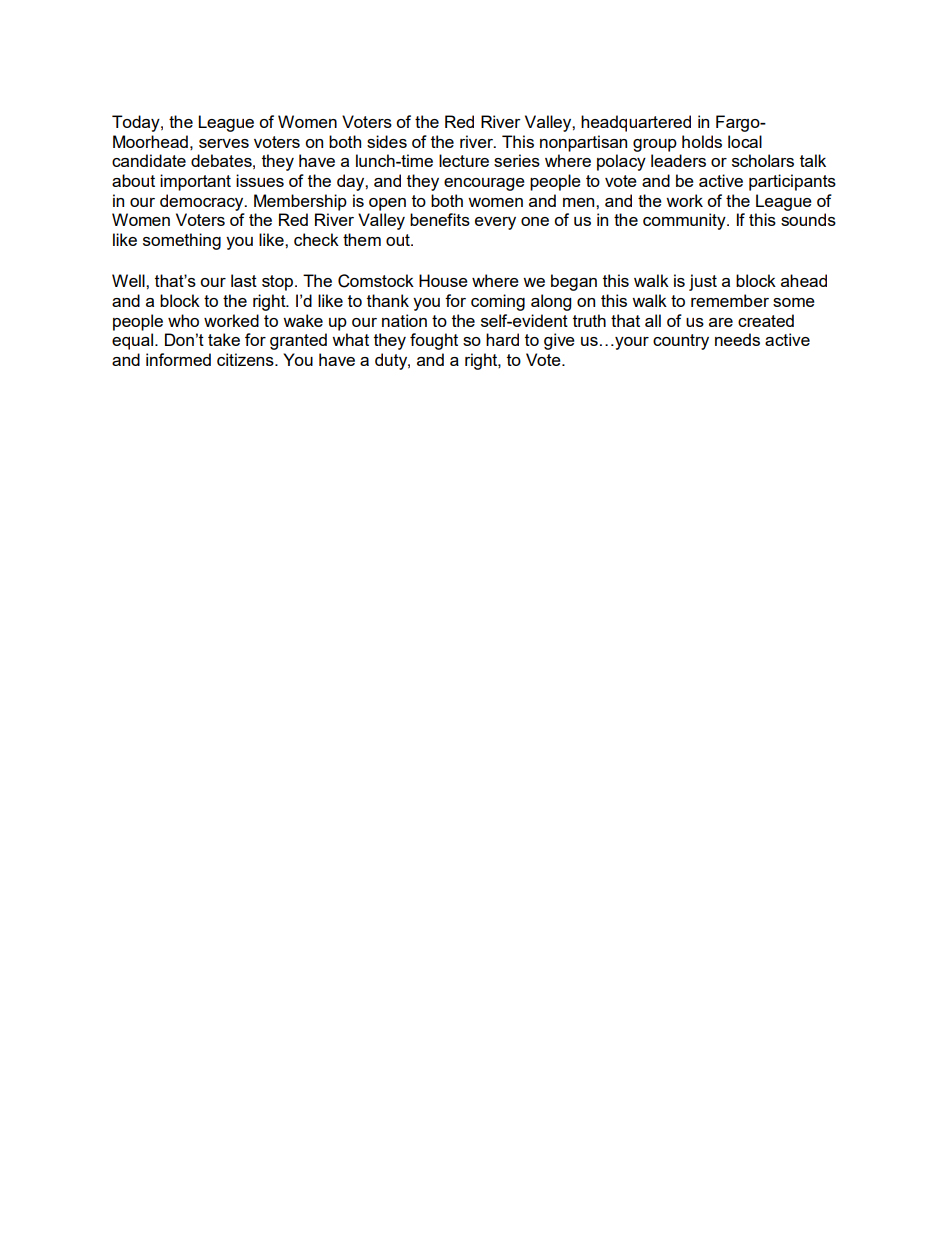 The height and width of the image is (1233, 952). I want to click on last, so click(244, 280).
